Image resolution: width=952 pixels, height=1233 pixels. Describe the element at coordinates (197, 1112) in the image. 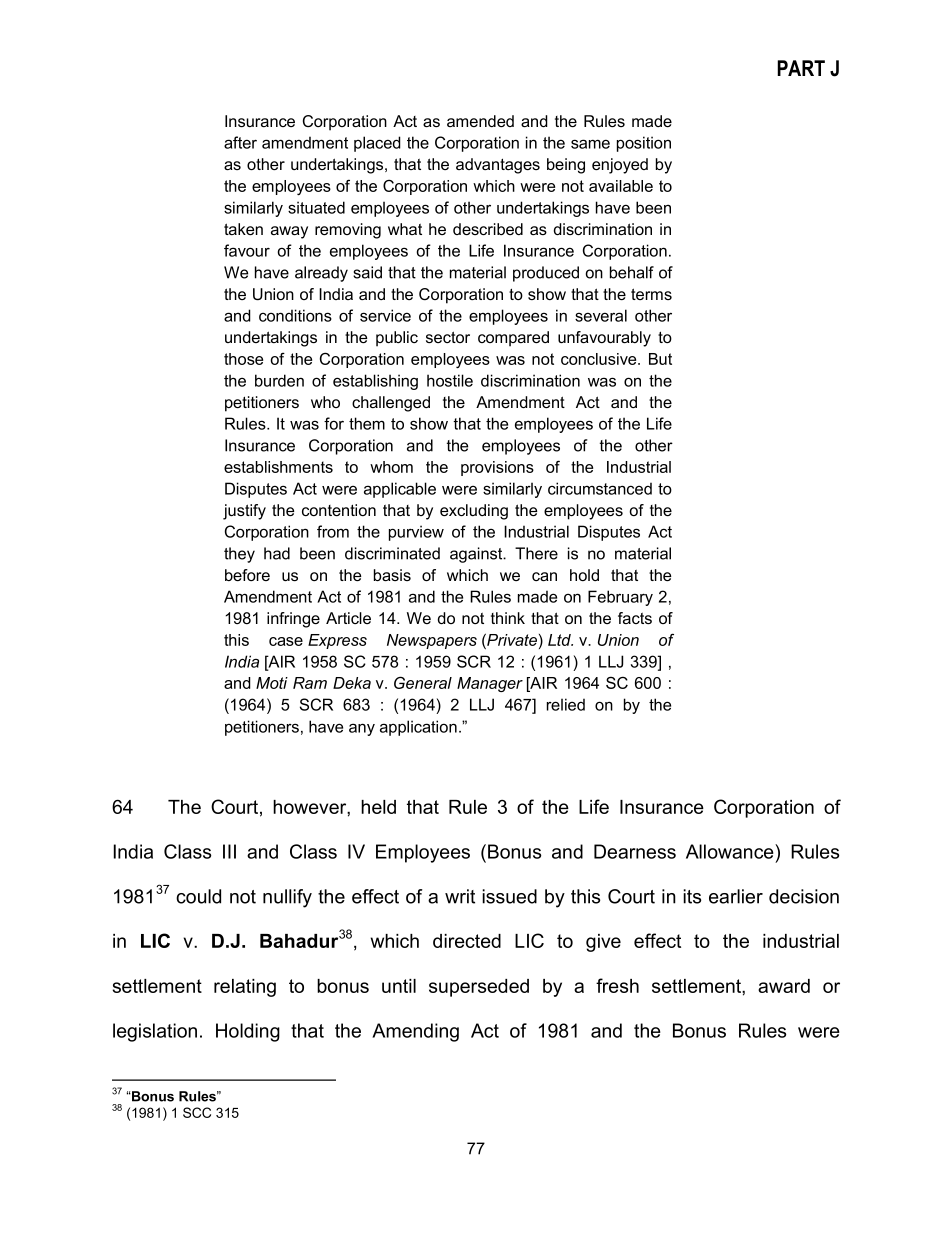

I see `SCC` at that location.
